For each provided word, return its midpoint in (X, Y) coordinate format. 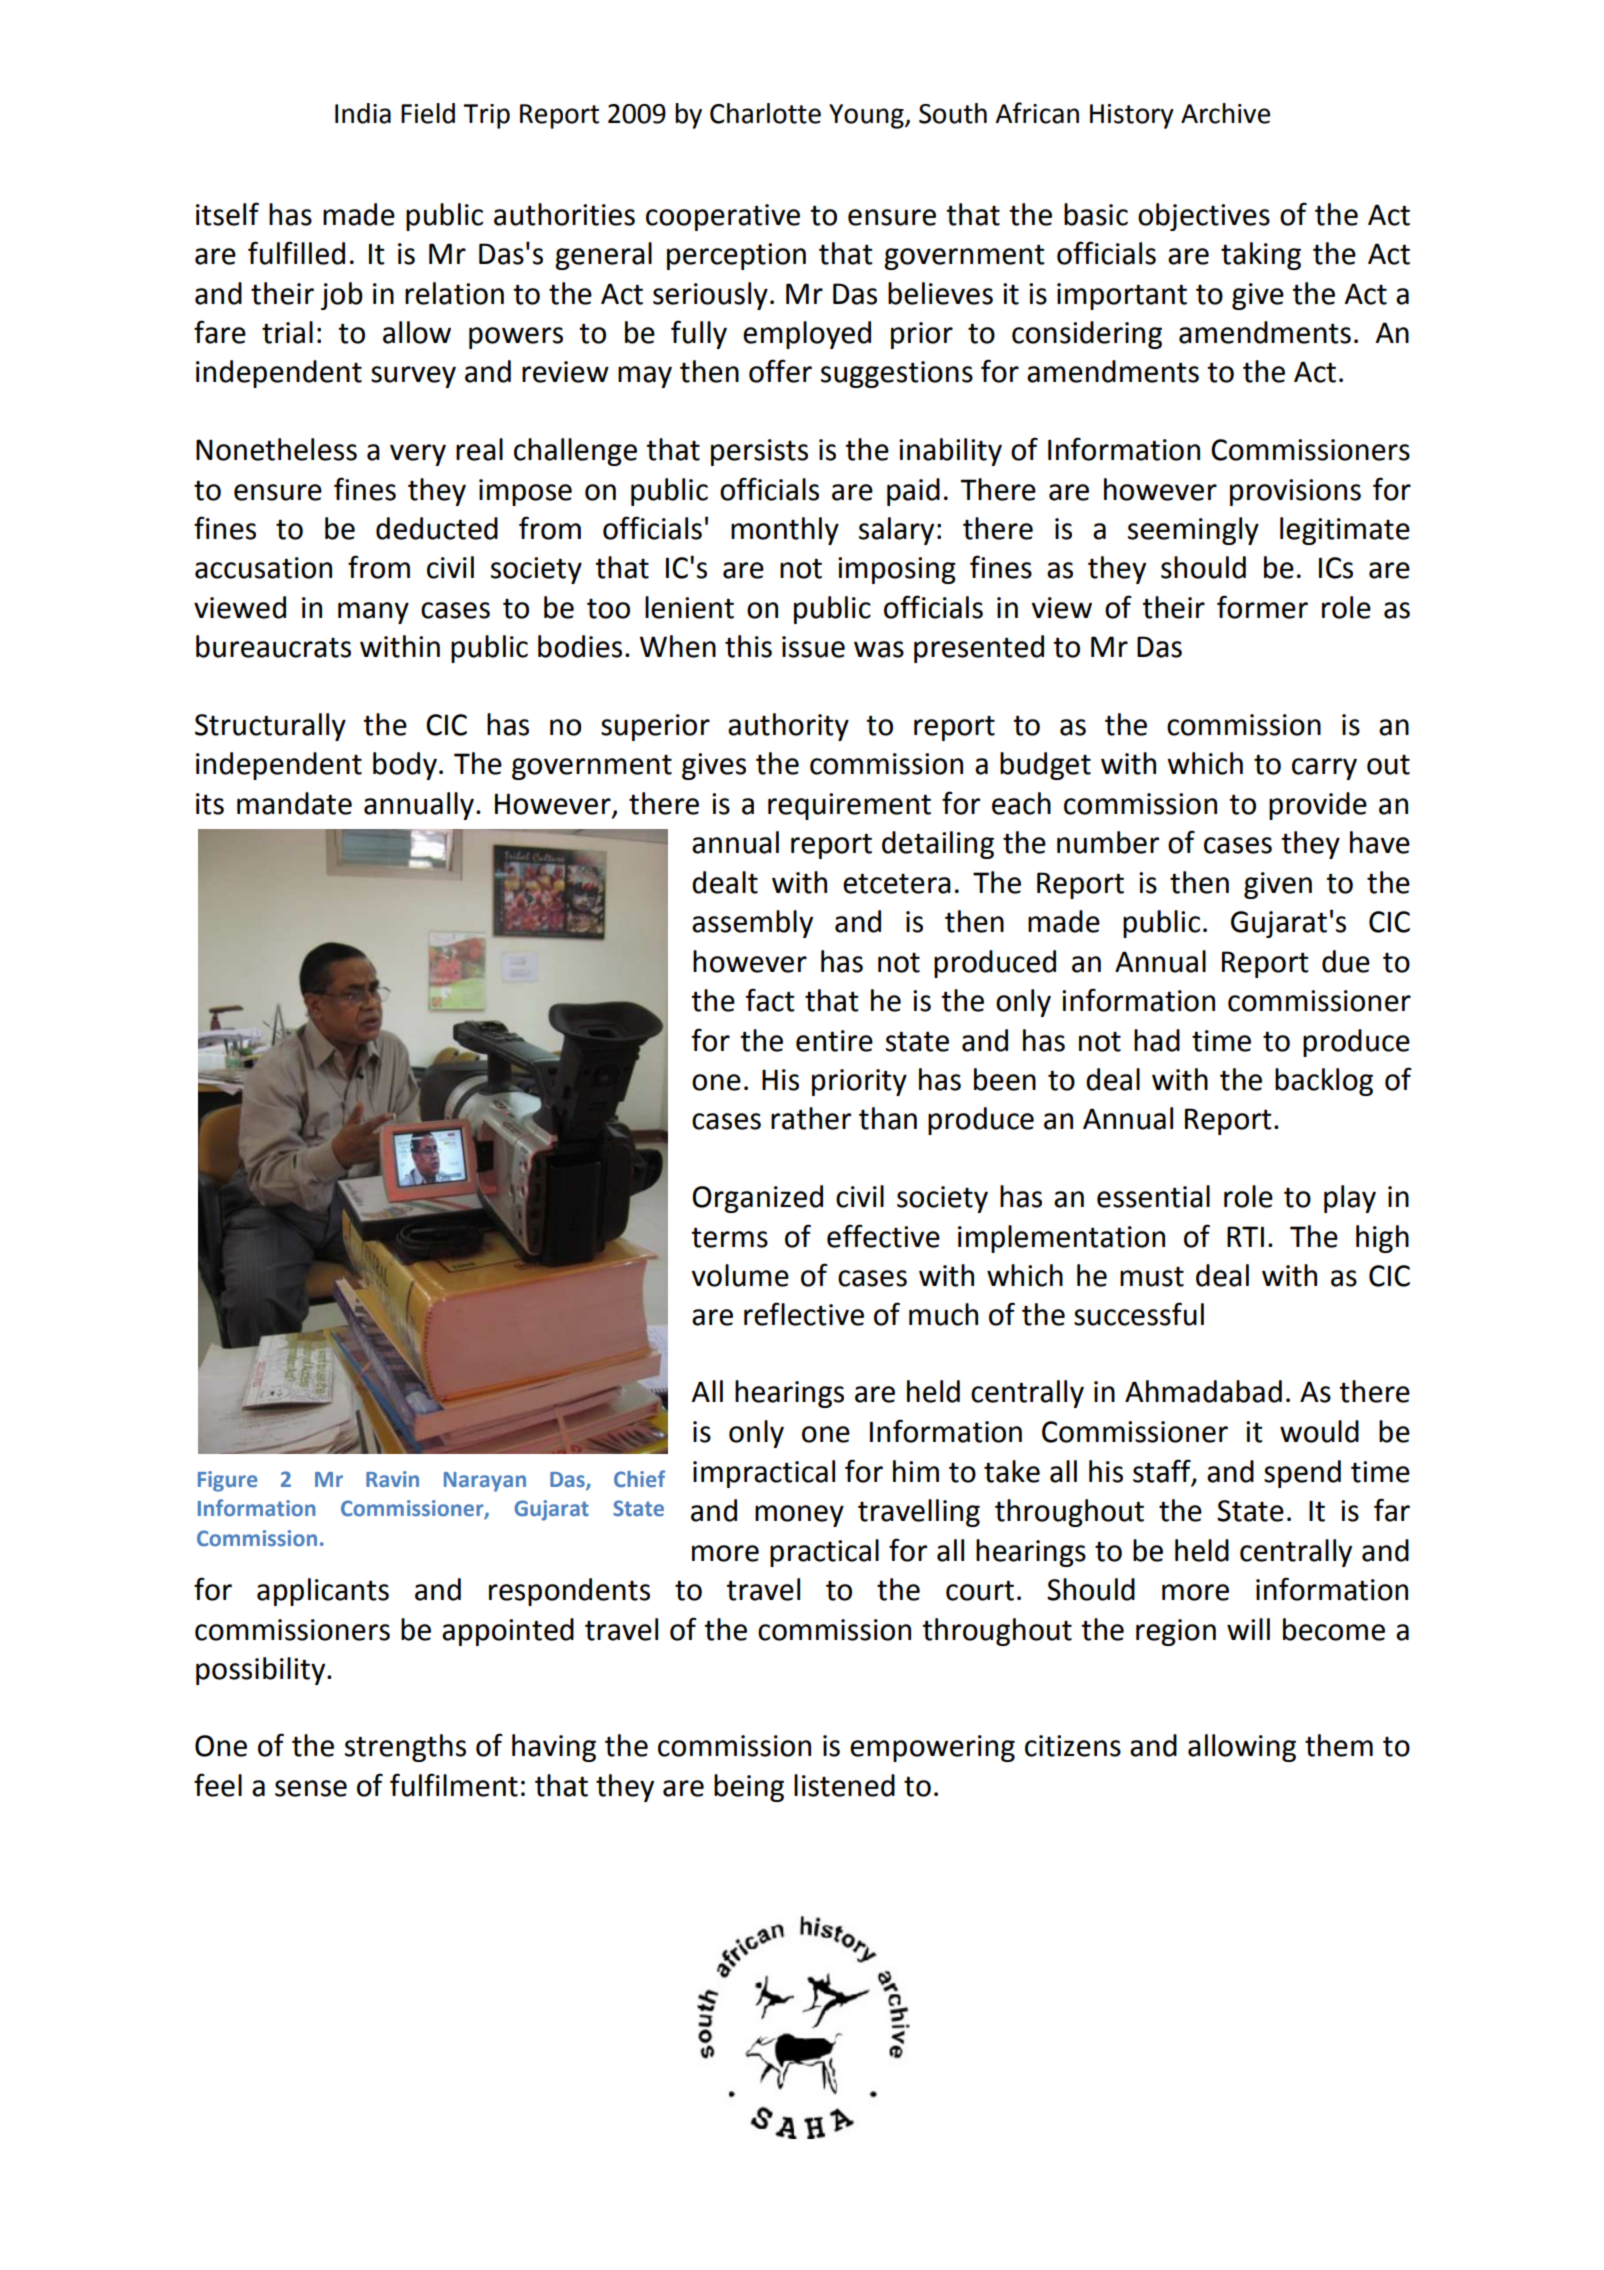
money (799, 1516)
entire (834, 1041)
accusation (263, 568)
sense (311, 1788)
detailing (938, 845)
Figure (228, 1481)
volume (740, 1275)
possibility (262, 1671)
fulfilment (454, 1785)
